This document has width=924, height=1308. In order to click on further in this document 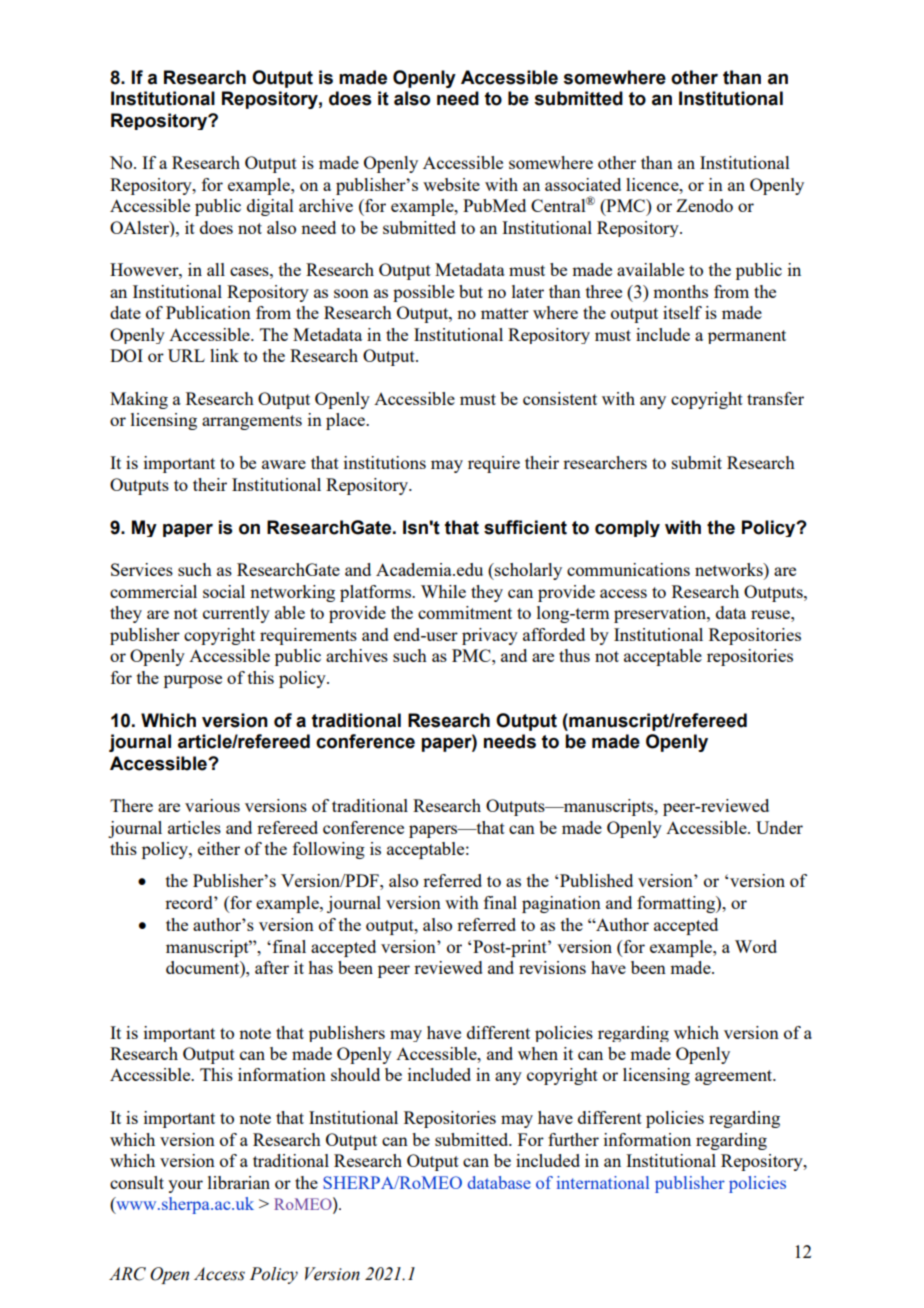, I will do `click(573, 1139)`.
